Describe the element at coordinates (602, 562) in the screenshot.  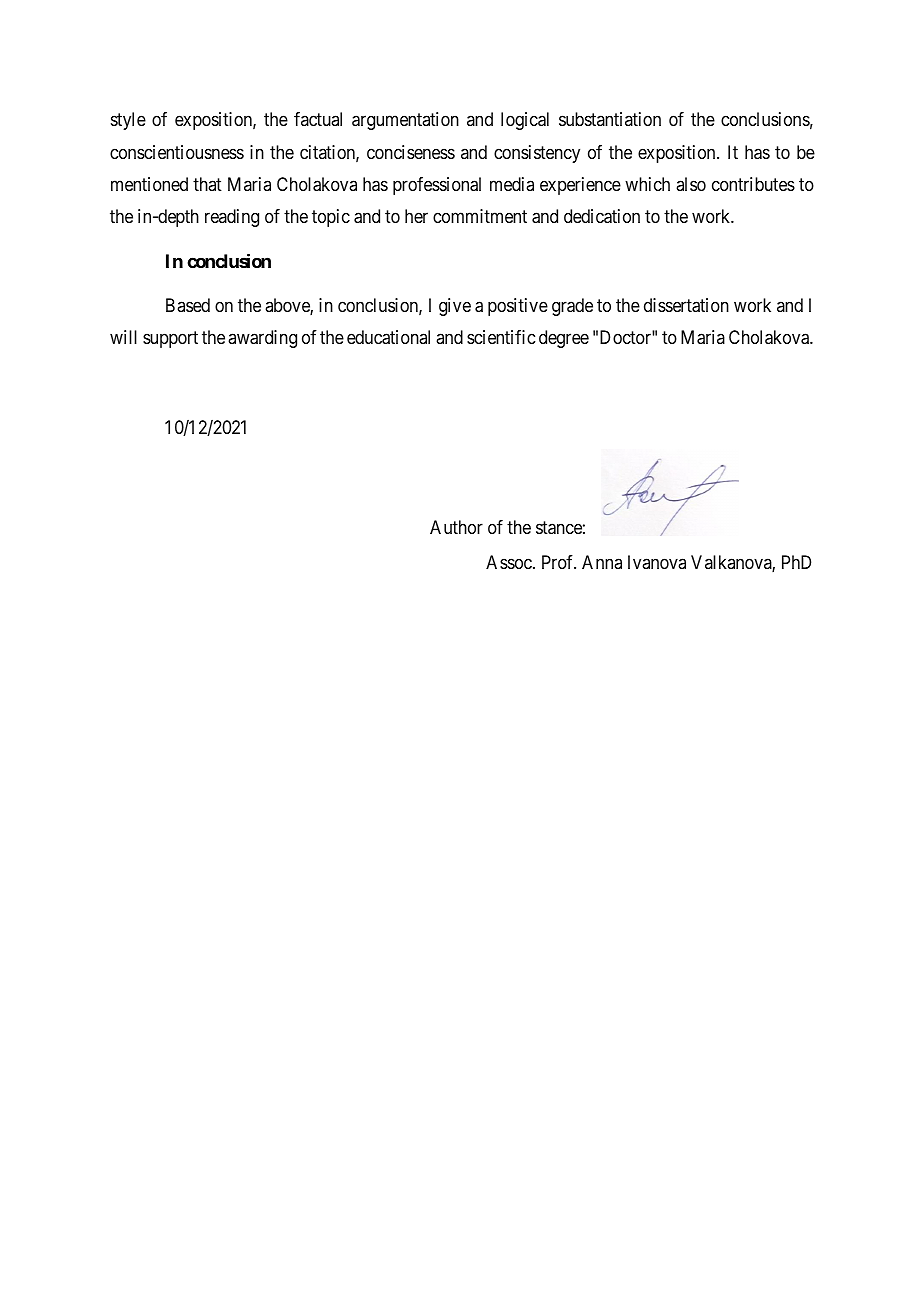
I see `Anna` at that location.
